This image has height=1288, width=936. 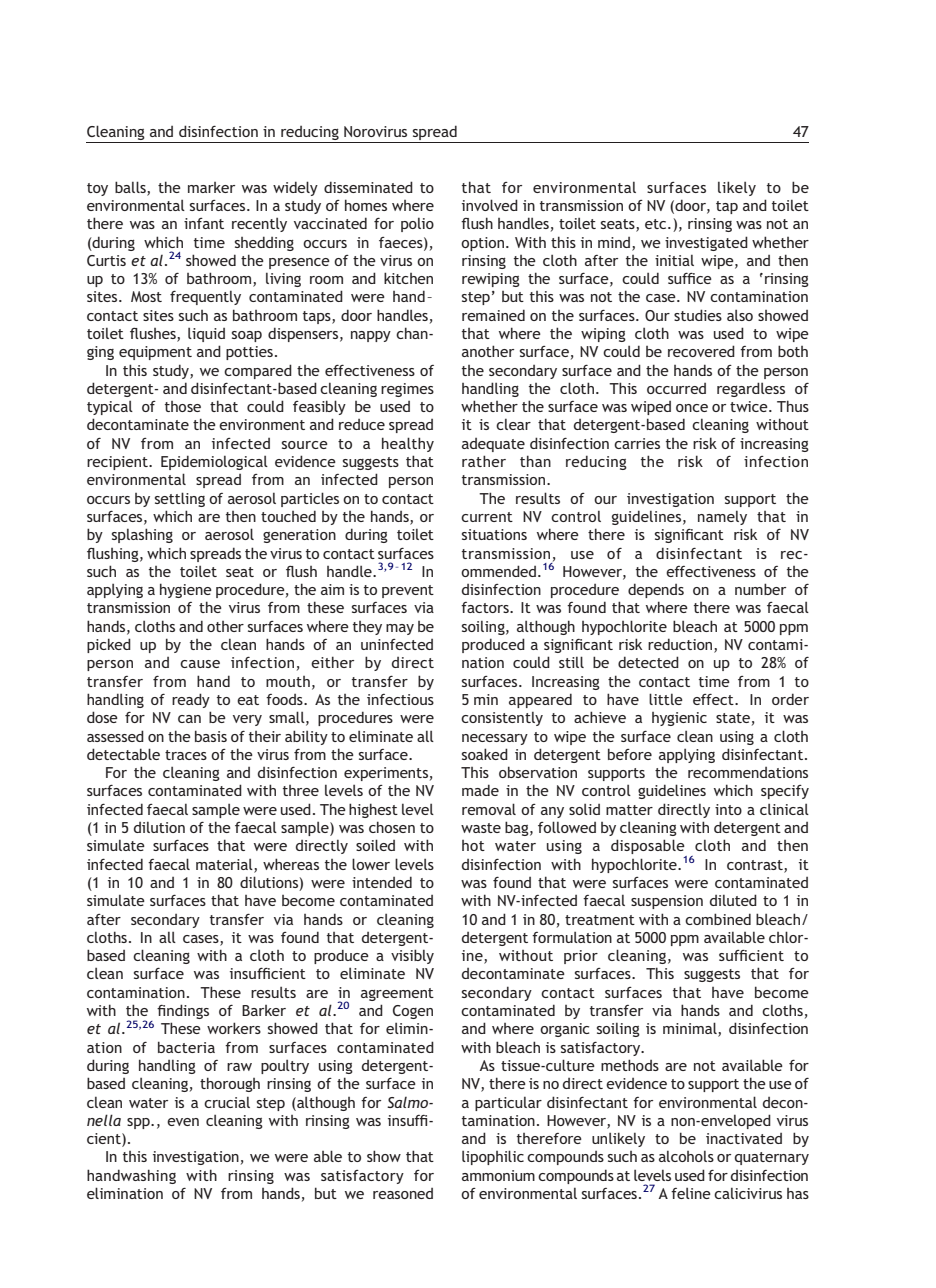 I want to click on visibly, so click(x=412, y=956).
